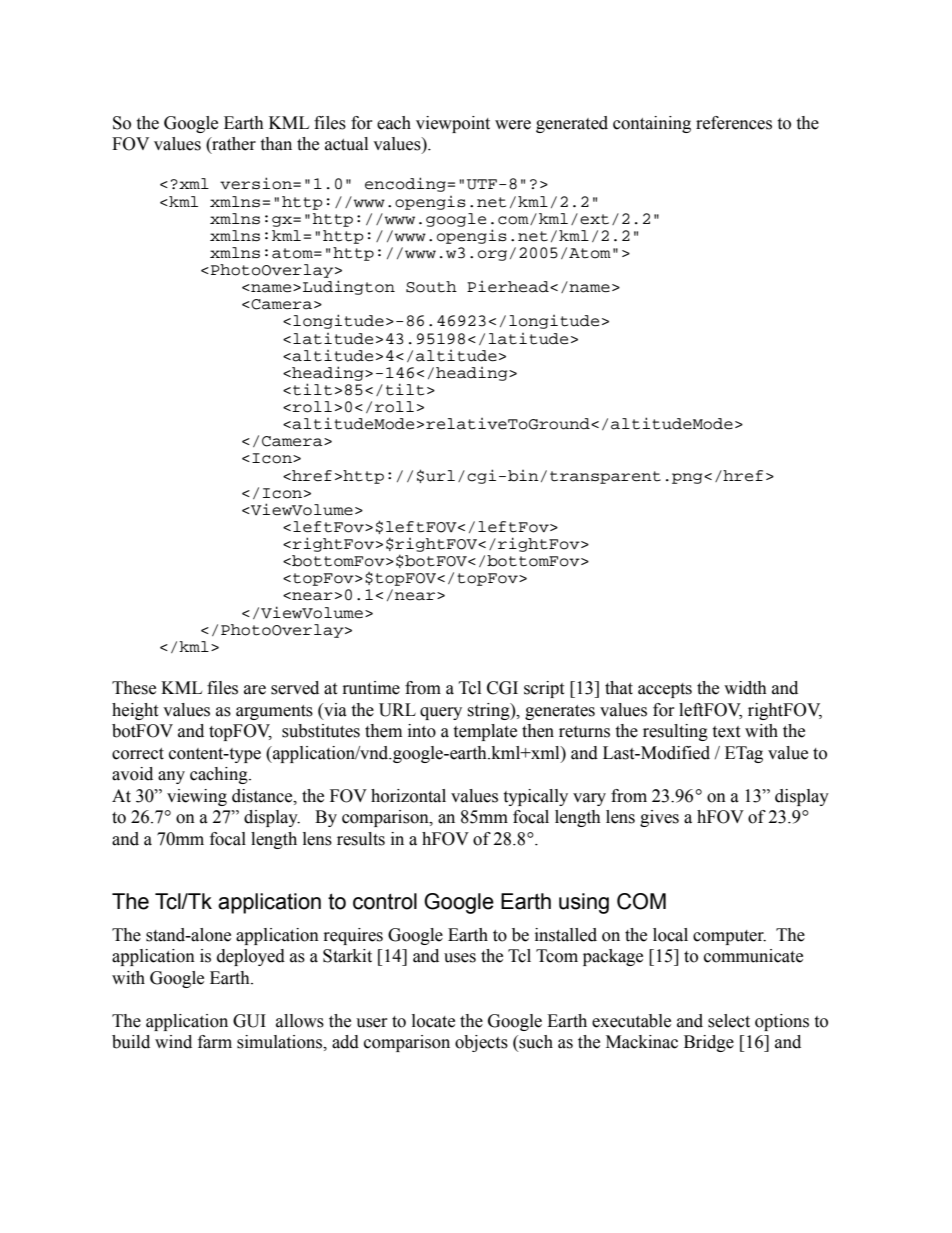 The image size is (952, 1233). What do you see at coordinates (276, 144) in the document?
I see `than` at bounding box center [276, 144].
